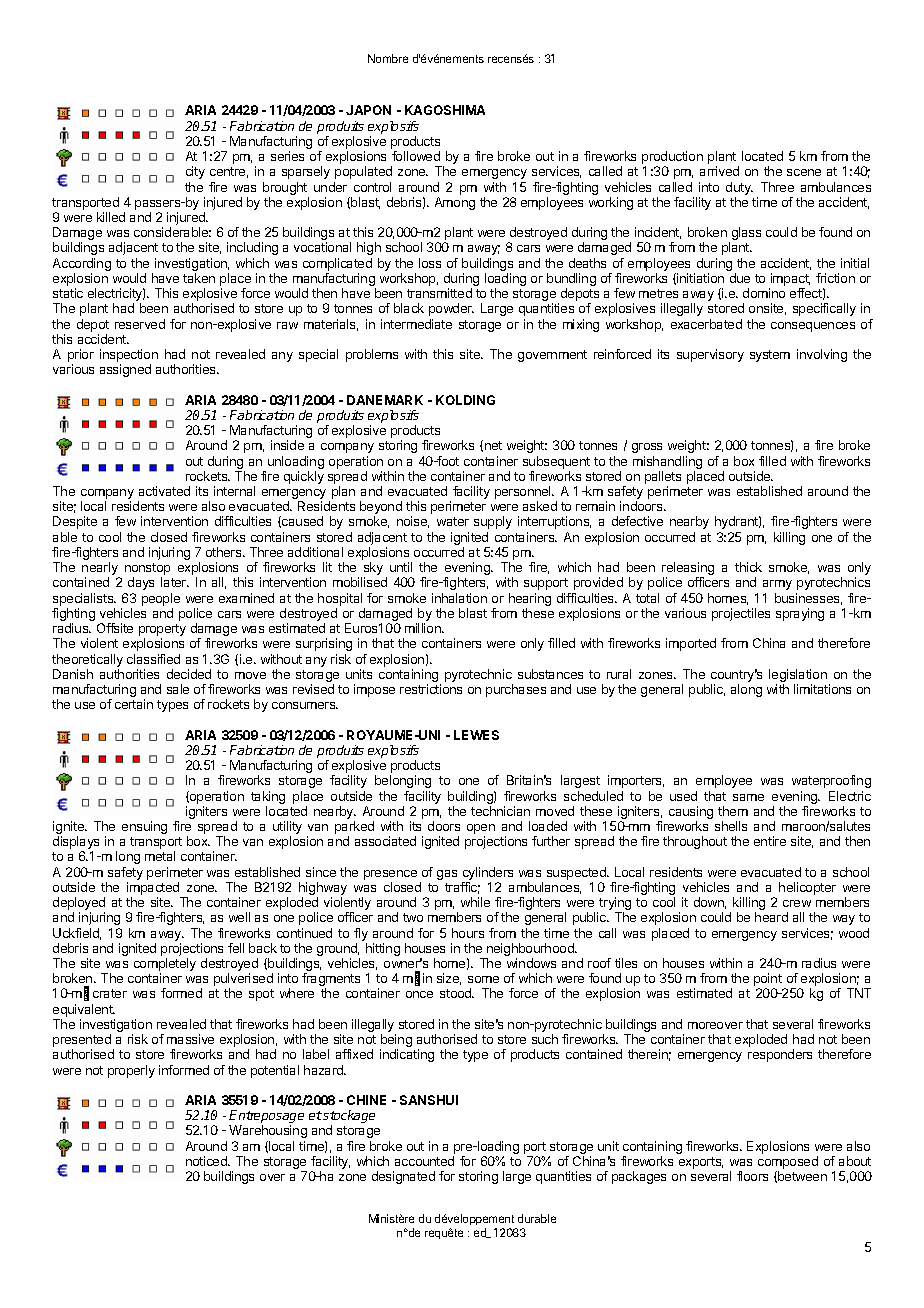 This screenshot has width=924, height=1308. I want to click on inhalation, so click(459, 598).
